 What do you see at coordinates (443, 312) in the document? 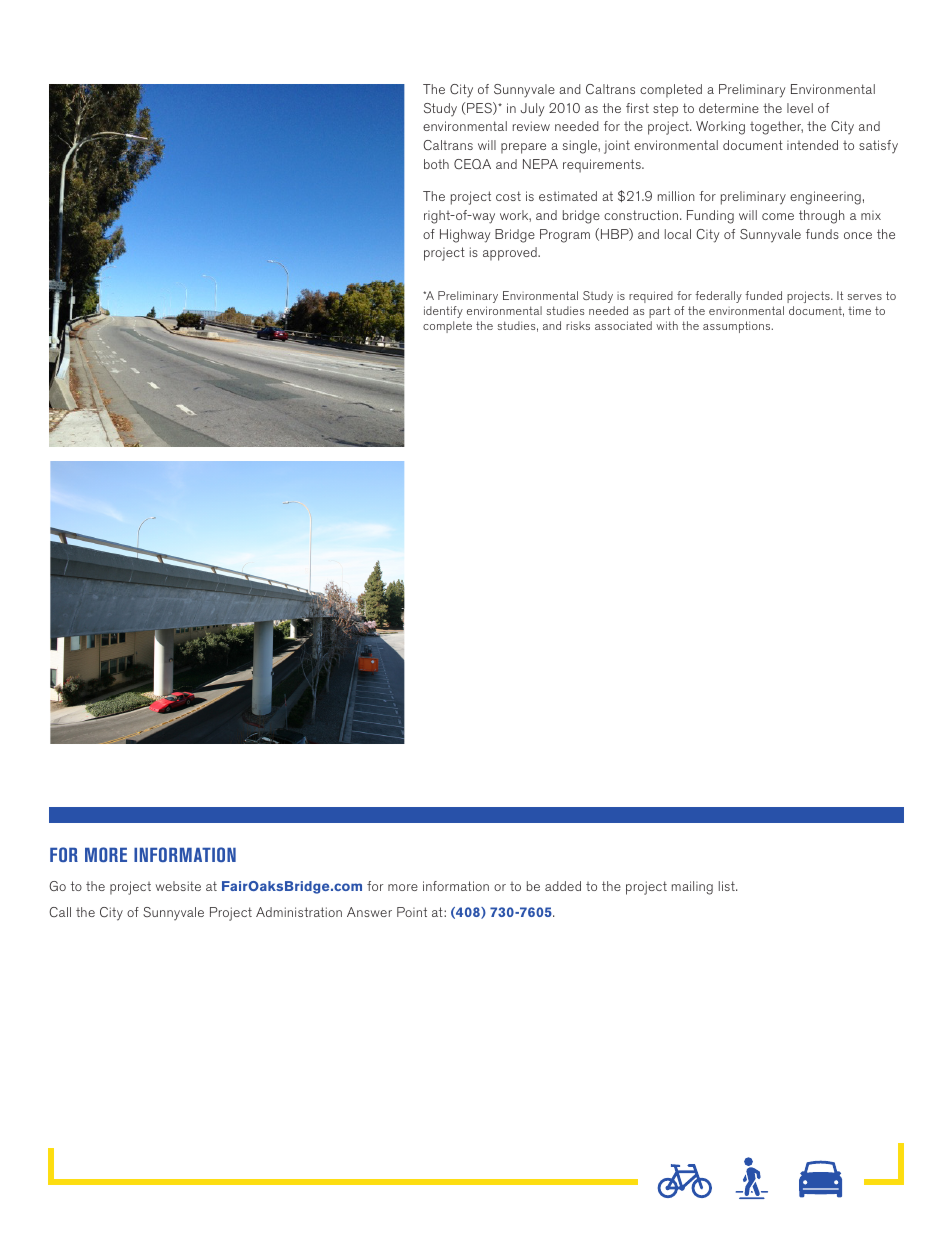
I see `identify` at bounding box center [443, 312].
